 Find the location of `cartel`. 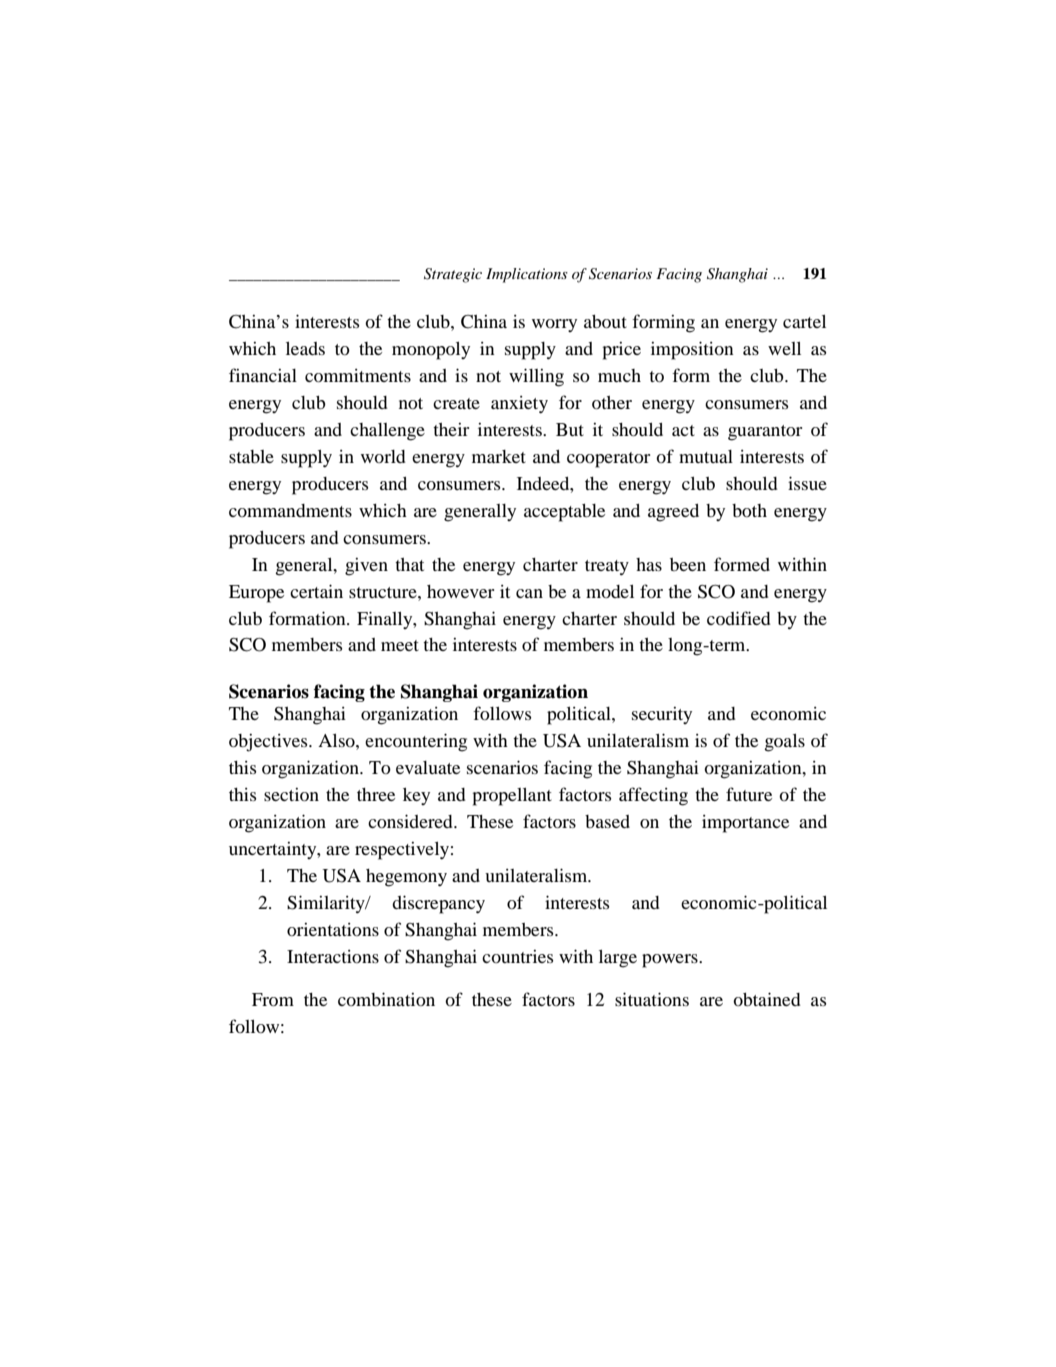

cartel is located at coordinates (804, 321).
